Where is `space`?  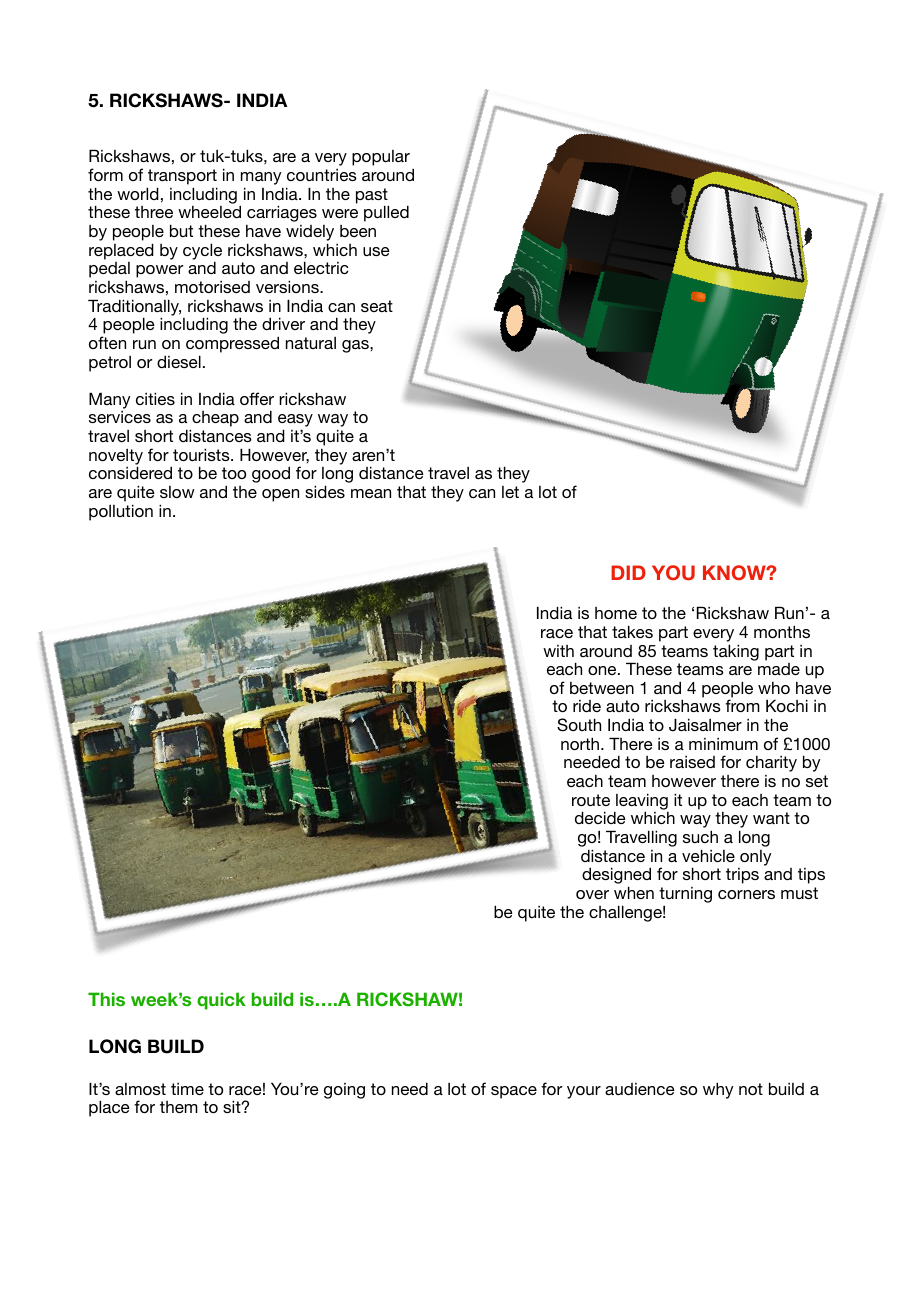
space is located at coordinates (514, 1092).
